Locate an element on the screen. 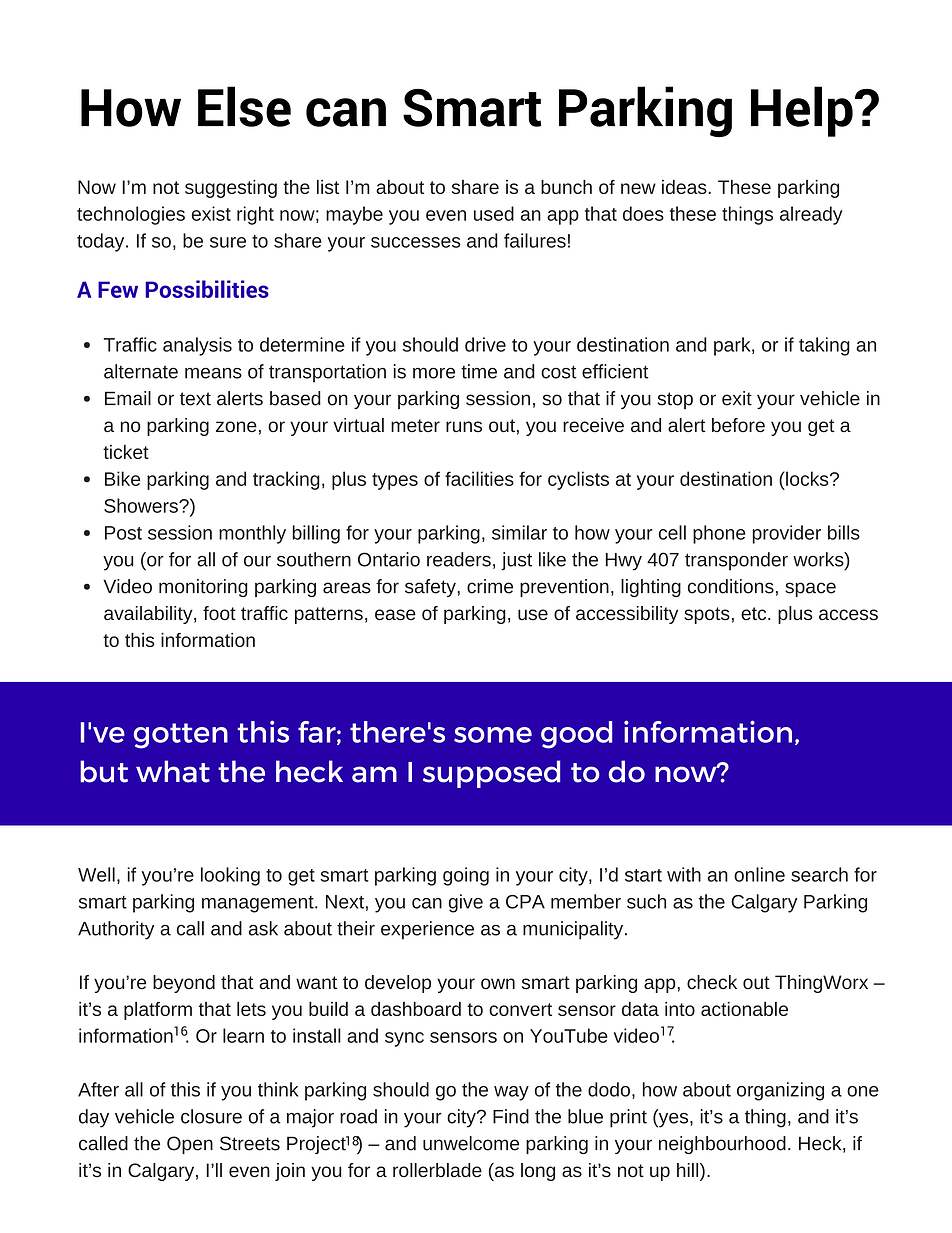  Open is located at coordinates (190, 1145).
